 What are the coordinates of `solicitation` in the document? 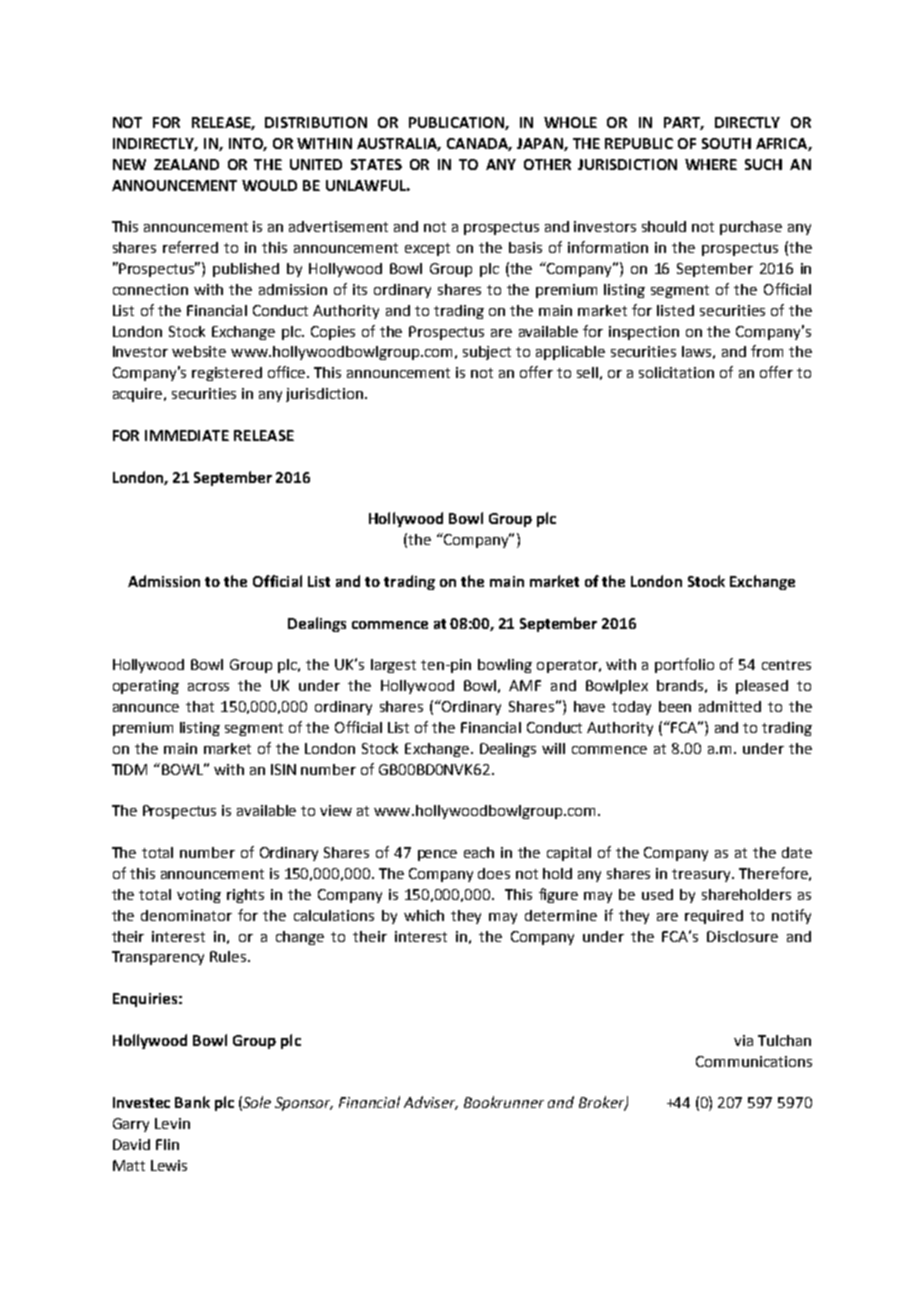 It's located at (676, 372).
